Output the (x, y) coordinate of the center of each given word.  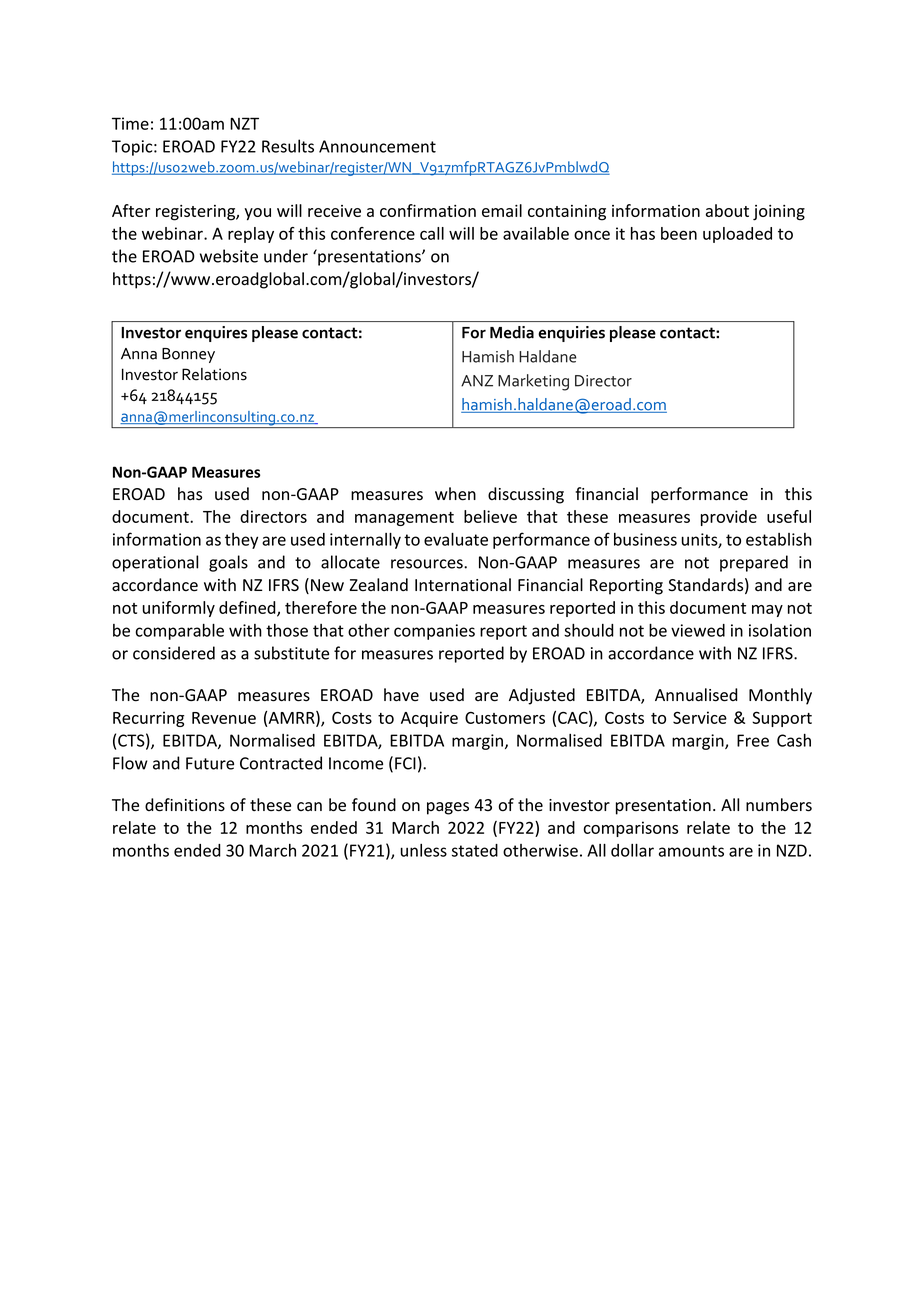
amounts (691, 851)
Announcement (377, 146)
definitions (185, 805)
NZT (244, 123)
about (727, 210)
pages (448, 808)
